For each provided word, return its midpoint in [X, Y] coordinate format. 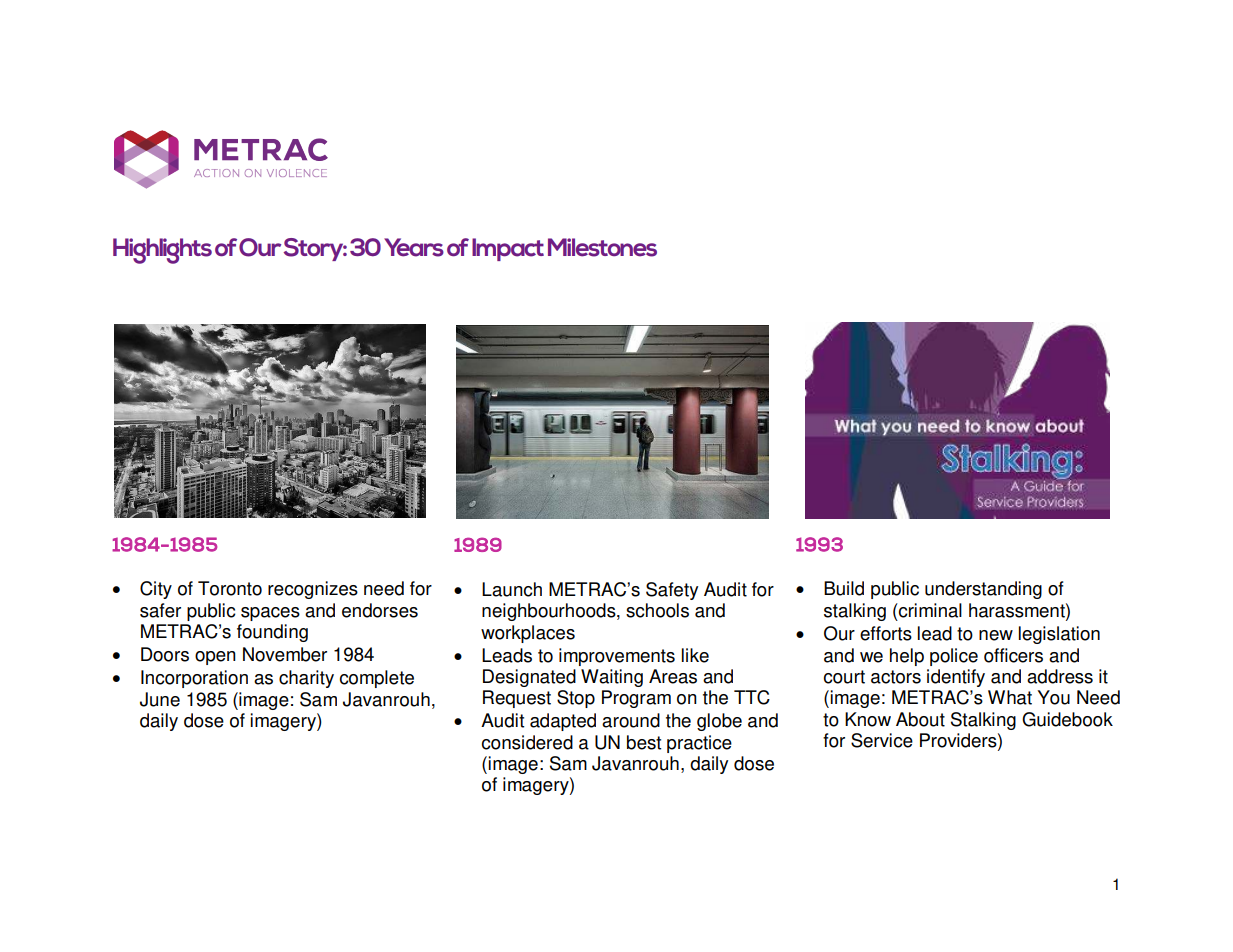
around [631, 720]
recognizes [313, 590]
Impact [508, 249]
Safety [672, 591]
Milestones [602, 247]
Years [414, 247]
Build [844, 588]
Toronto [230, 588]
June [160, 699]
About [920, 719]
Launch [512, 589]
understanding [983, 590]
